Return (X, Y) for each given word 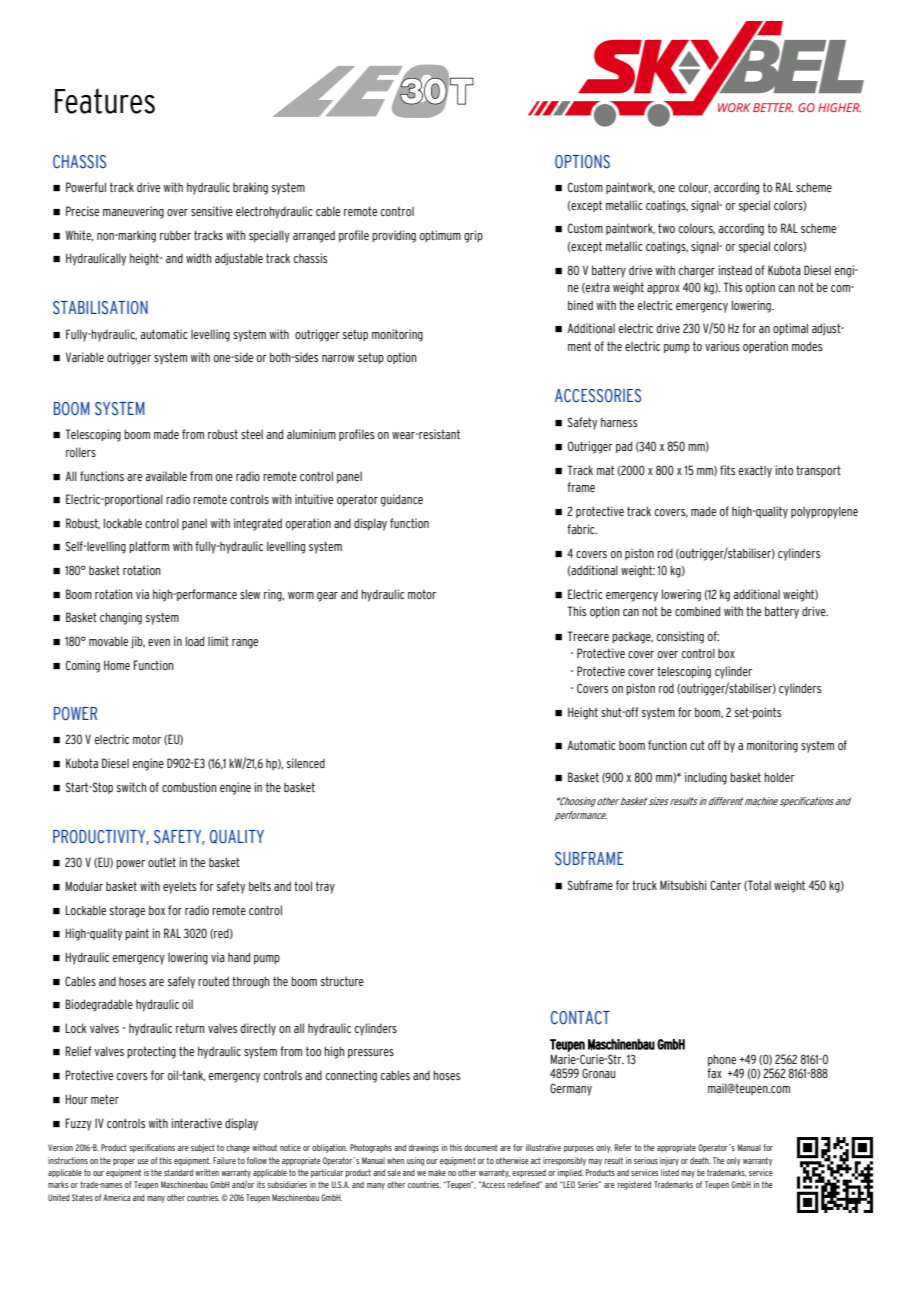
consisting (680, 637)
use (143, 1161)
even (159, 642)
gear (327, 597)
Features (105, 101)
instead (735, 270)
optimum (440, 236)
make (437, 1172)
